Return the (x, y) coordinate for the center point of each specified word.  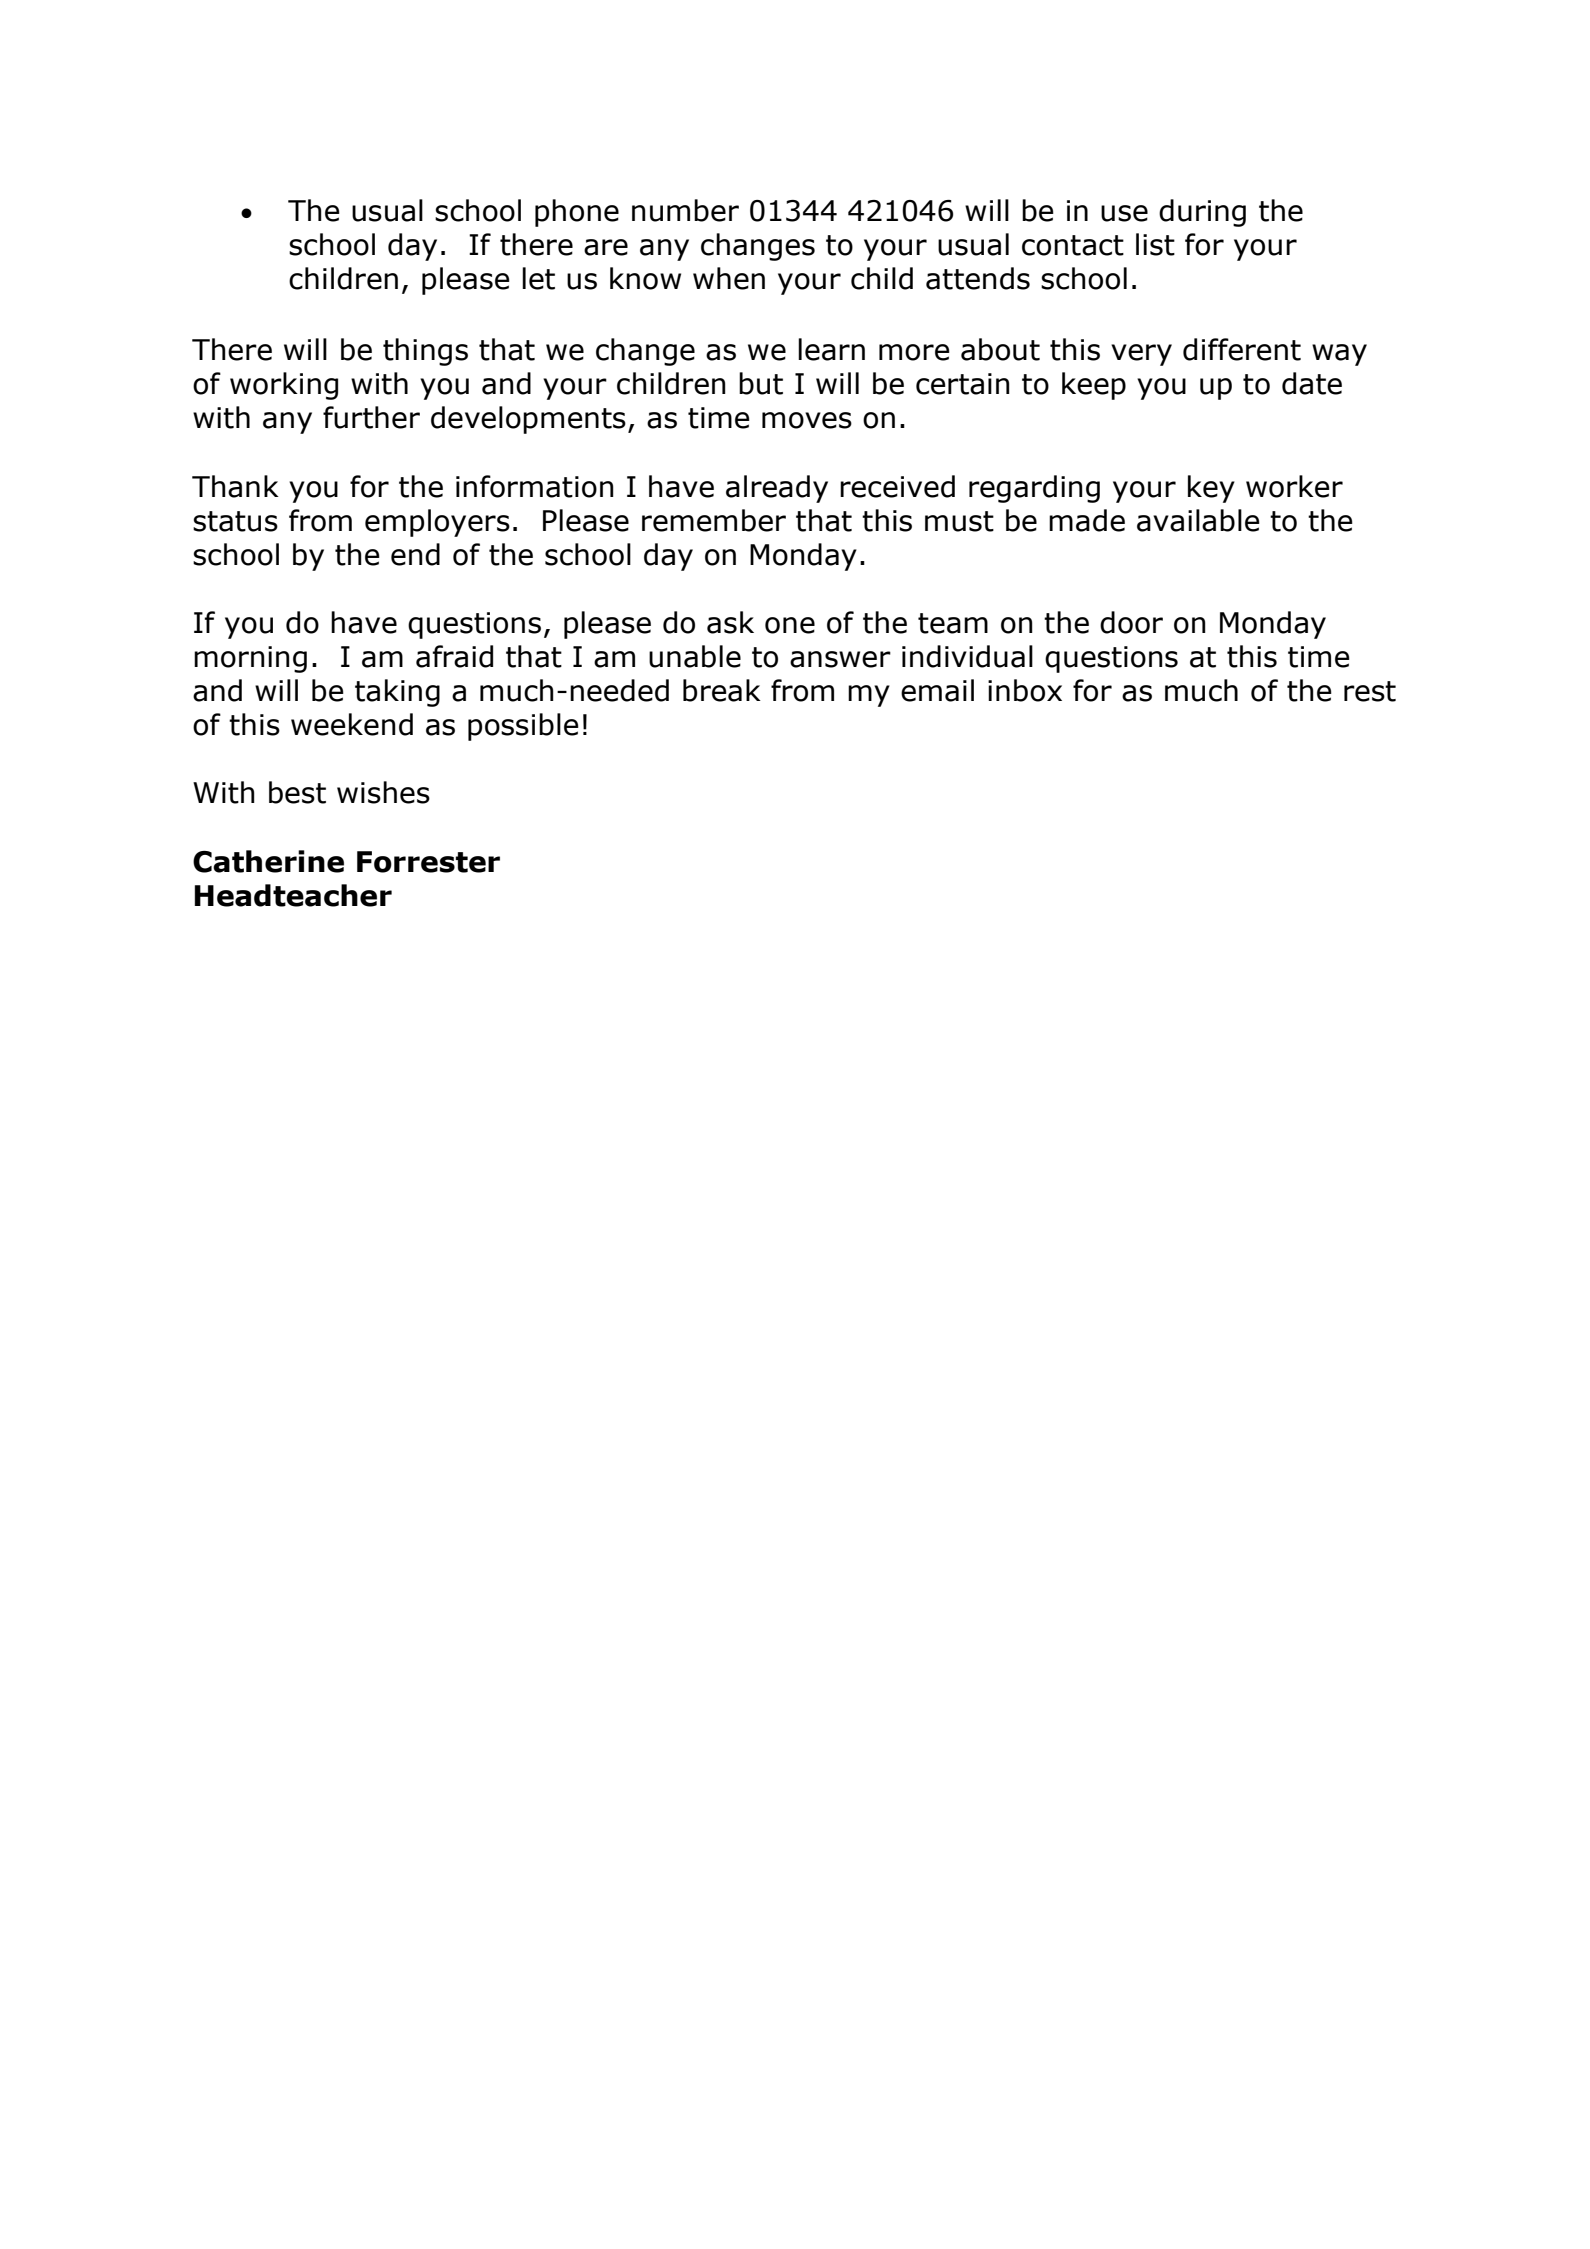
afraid (454, 656)
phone (577, 213)
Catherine (268, 861)
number (685, 210)
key (1211, 489)
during (1202, 213)
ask (730, 622)
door (1131, 622)
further (371, 417)
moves (807, 420)
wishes (383, 792)
